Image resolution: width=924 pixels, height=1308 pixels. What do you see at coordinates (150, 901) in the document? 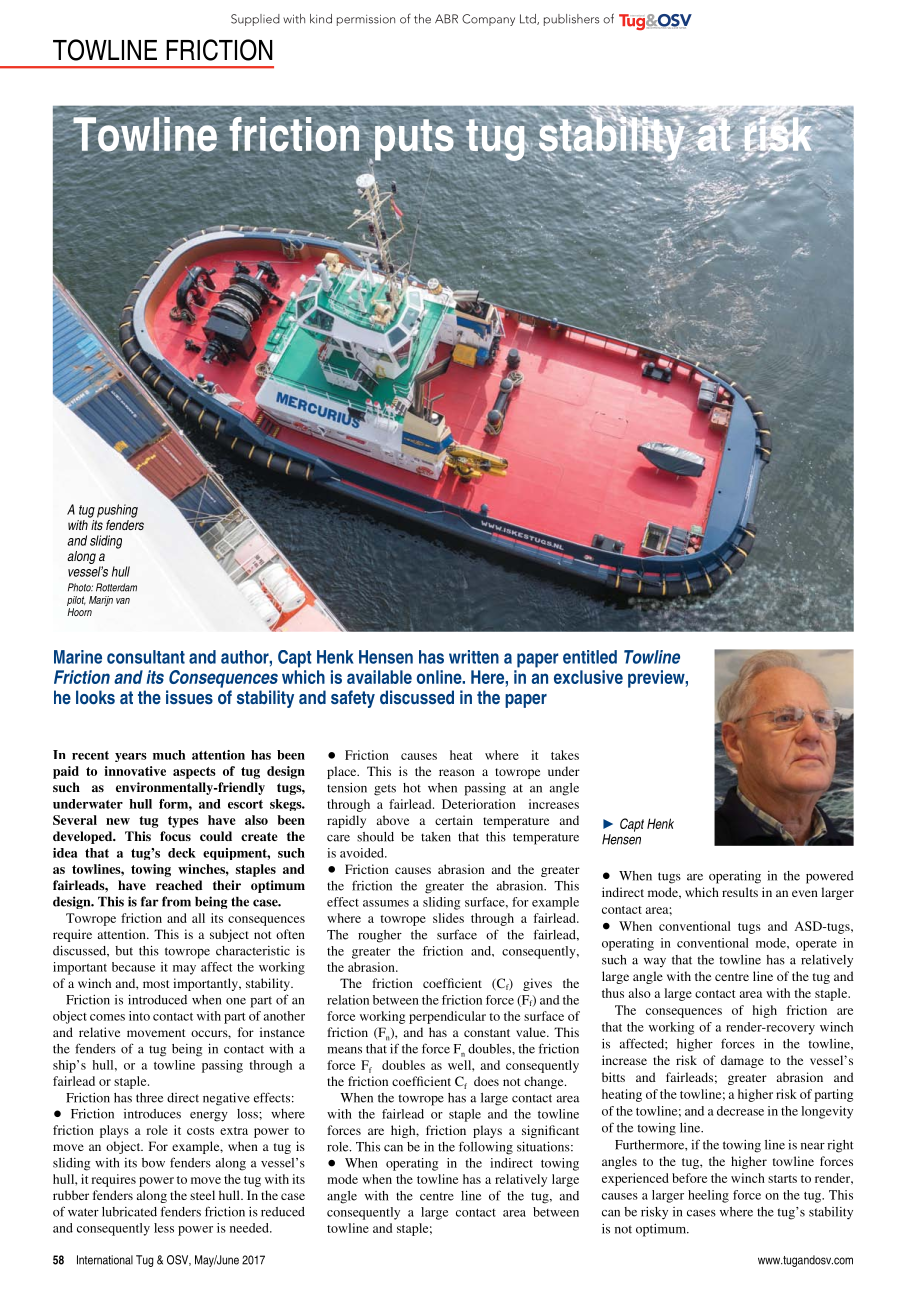
I see `far` at bounding box center [150, 901].
